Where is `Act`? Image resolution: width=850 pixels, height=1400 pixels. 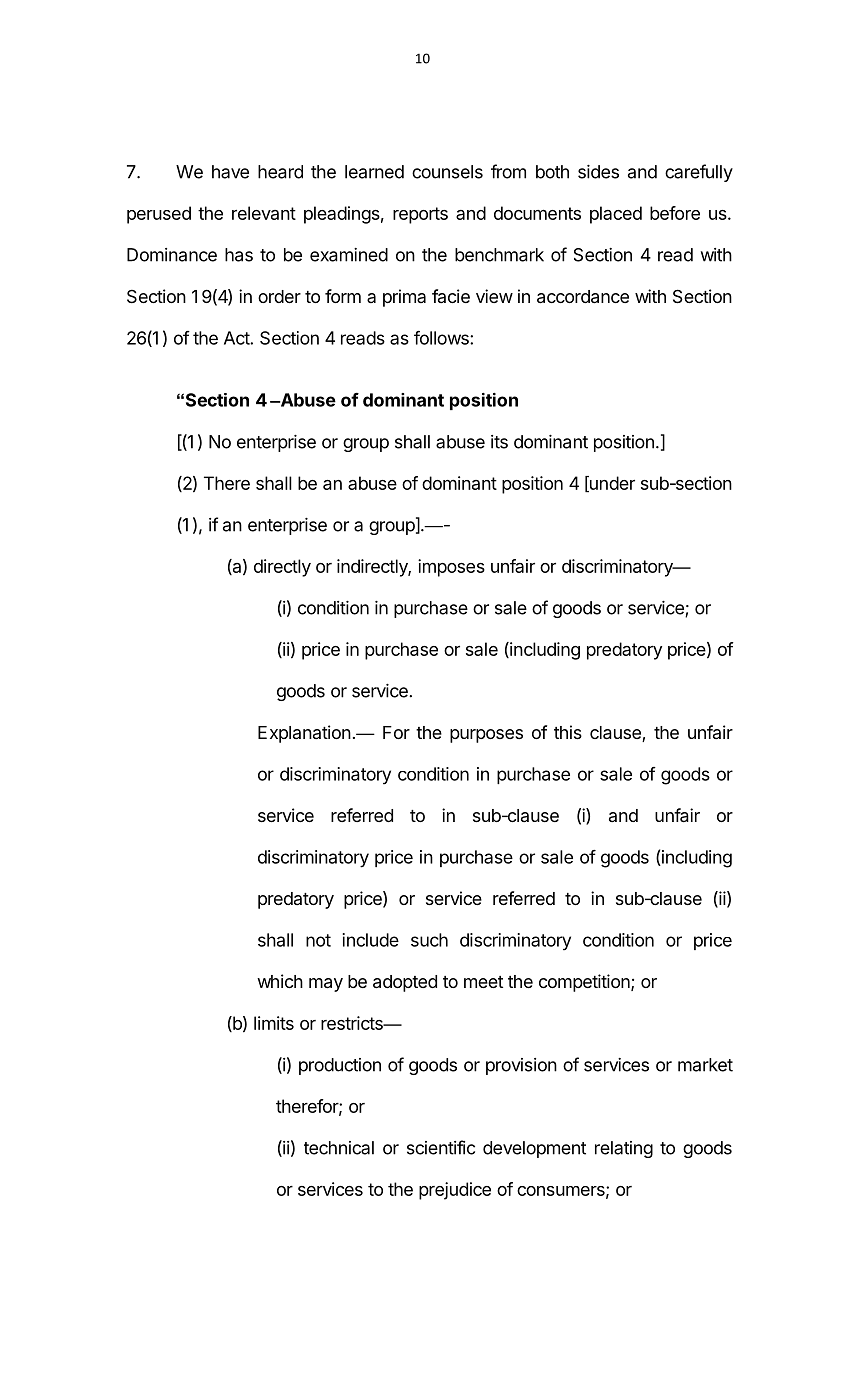 Act is located at coordinates (237, 338).
